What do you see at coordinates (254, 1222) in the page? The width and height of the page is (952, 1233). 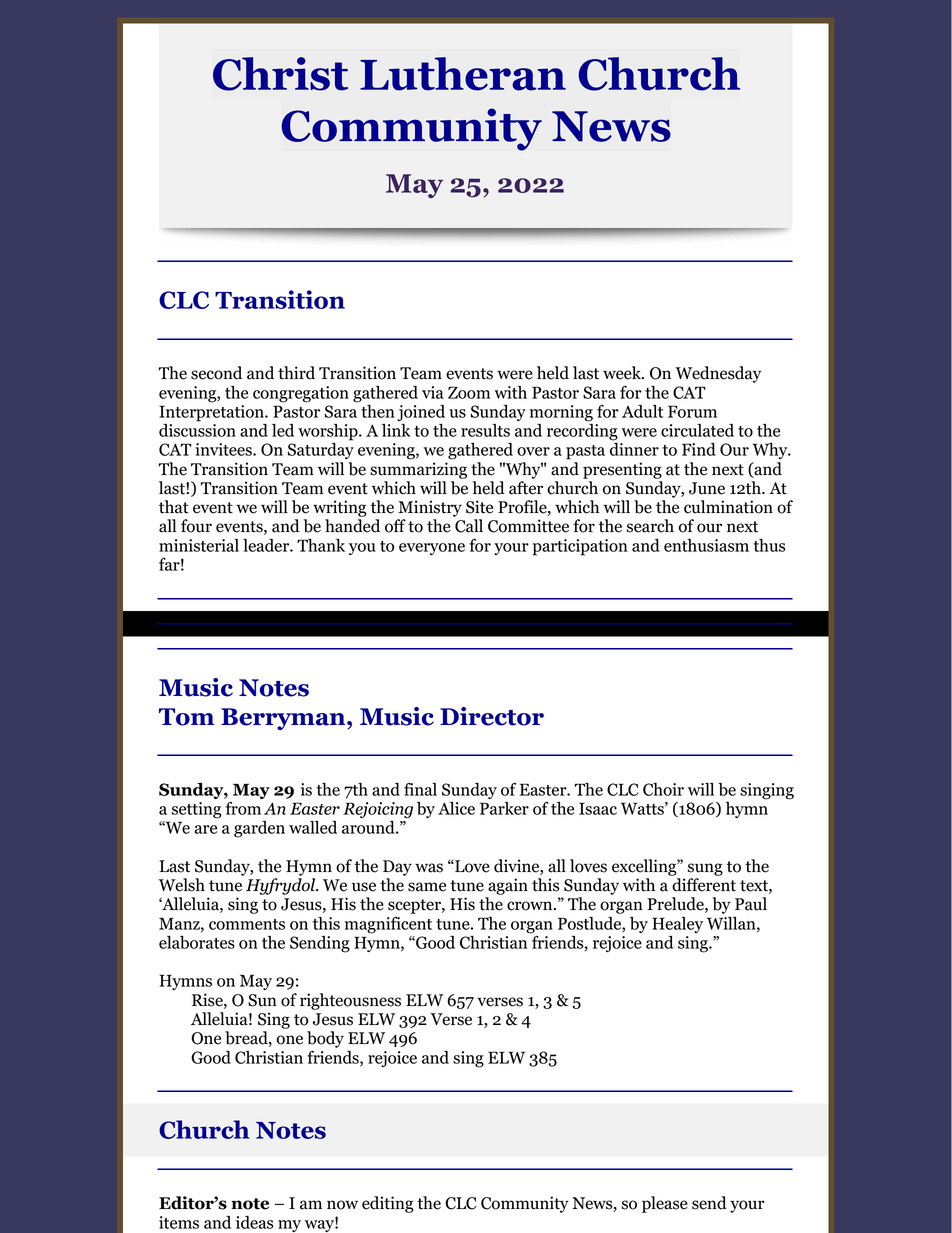 I see `ideas` at bounding box center [254, 1222].
